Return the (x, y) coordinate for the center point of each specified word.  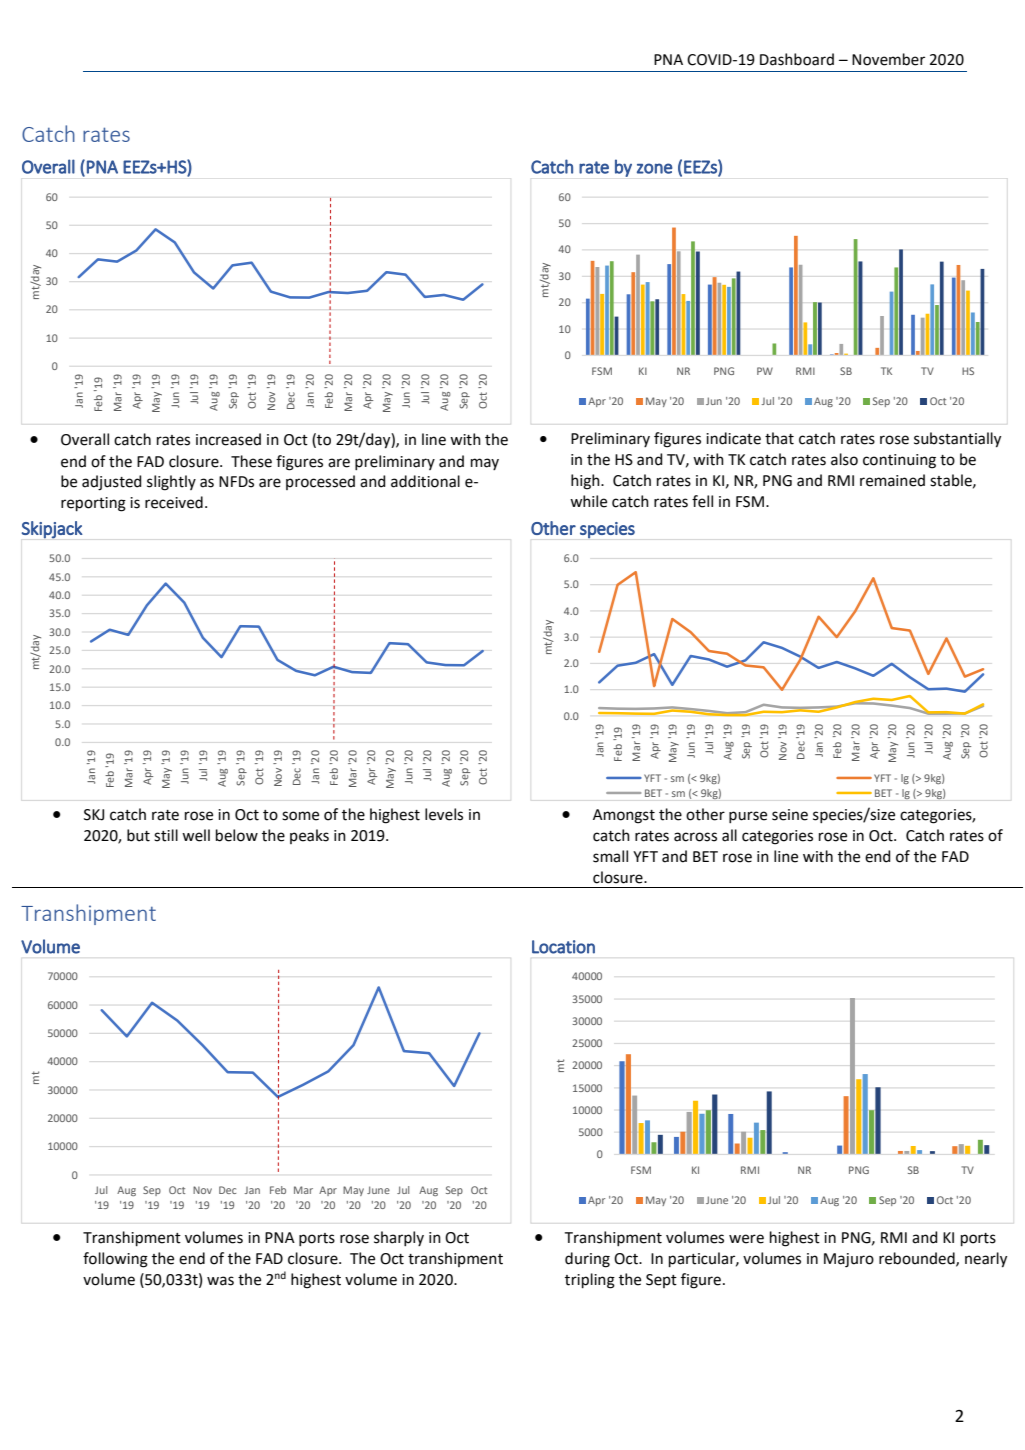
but (138, 835)
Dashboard (797, 59)
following (115, 1260)
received (174, 502)
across (695, 837)
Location (563, 947)
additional (425, 481)
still (166, 835)
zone (655, 168)
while (588, 501)
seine (790, 815)
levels (444, 814)
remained (892, 480)
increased (228, 439)
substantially (957, 440)
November (888, 59)
